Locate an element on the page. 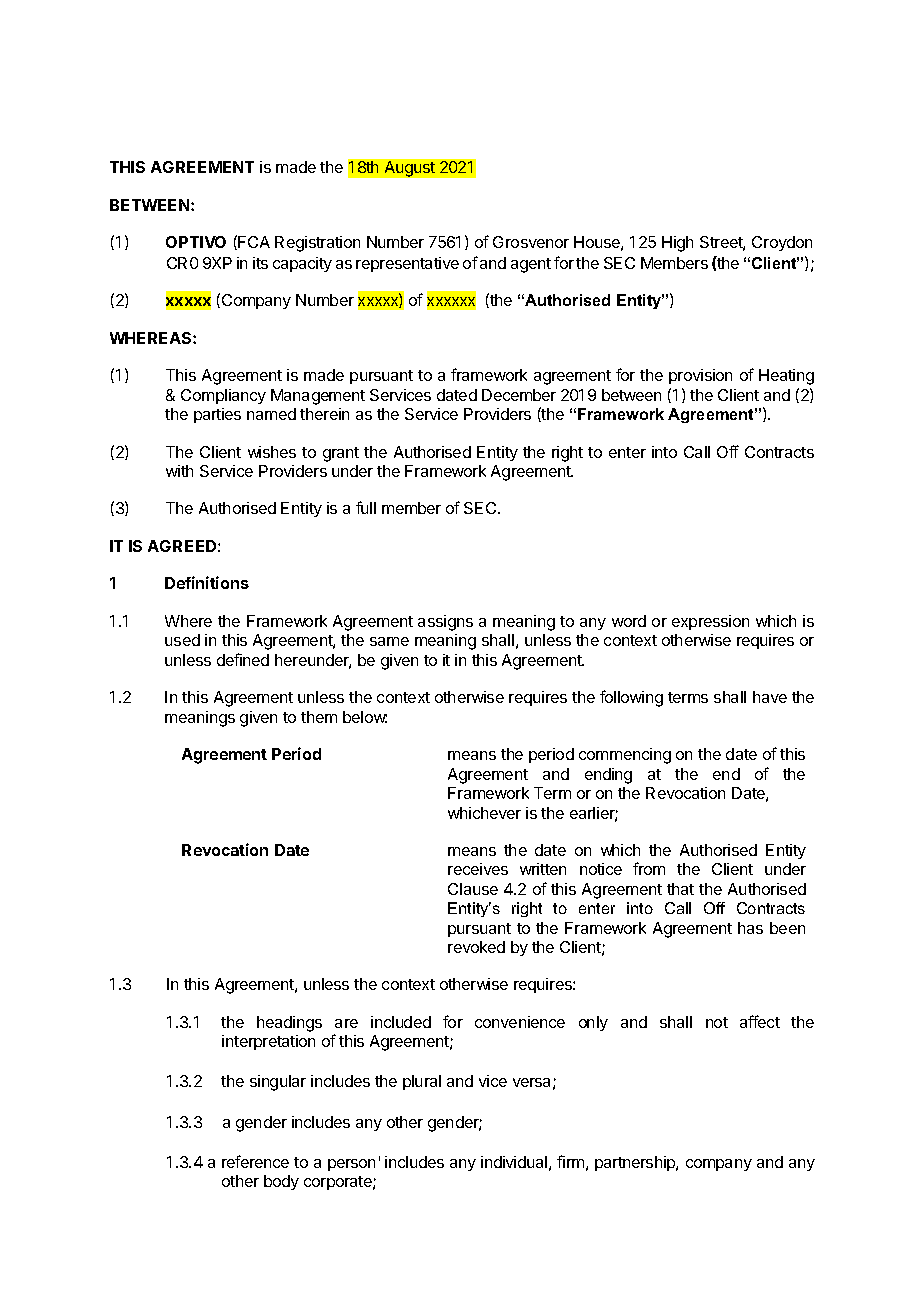 The image size is (924, 1308). its is located at coordinates (260, 263).
